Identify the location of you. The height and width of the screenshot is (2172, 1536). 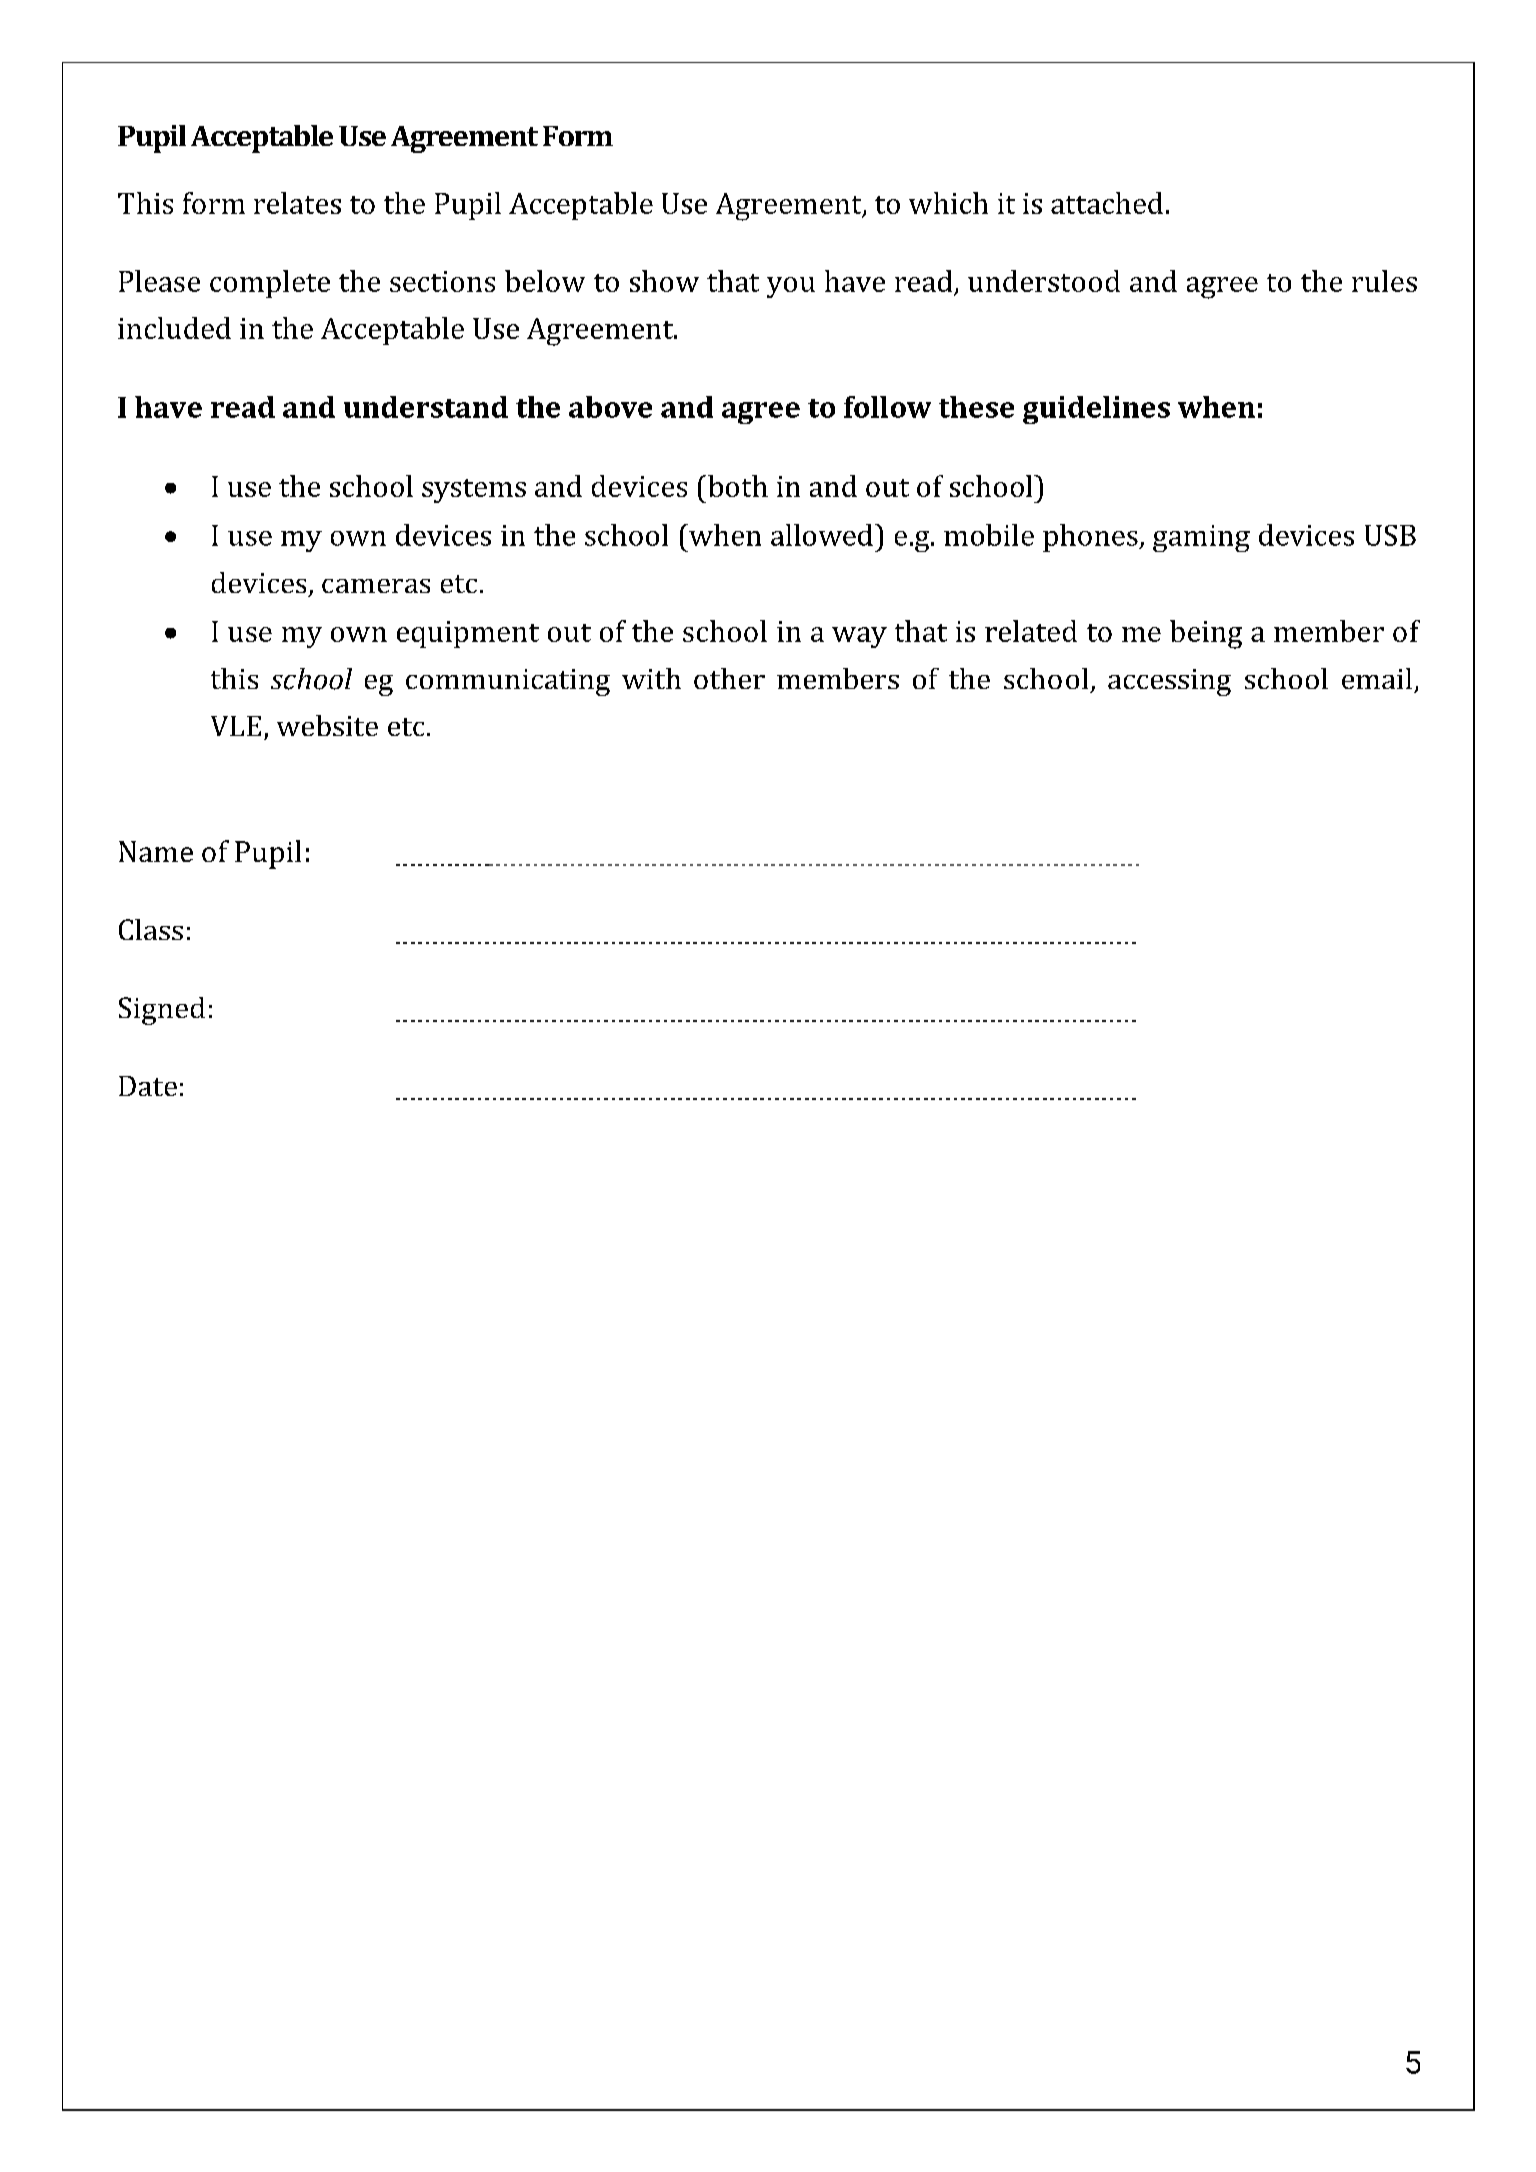
(791, 287).
